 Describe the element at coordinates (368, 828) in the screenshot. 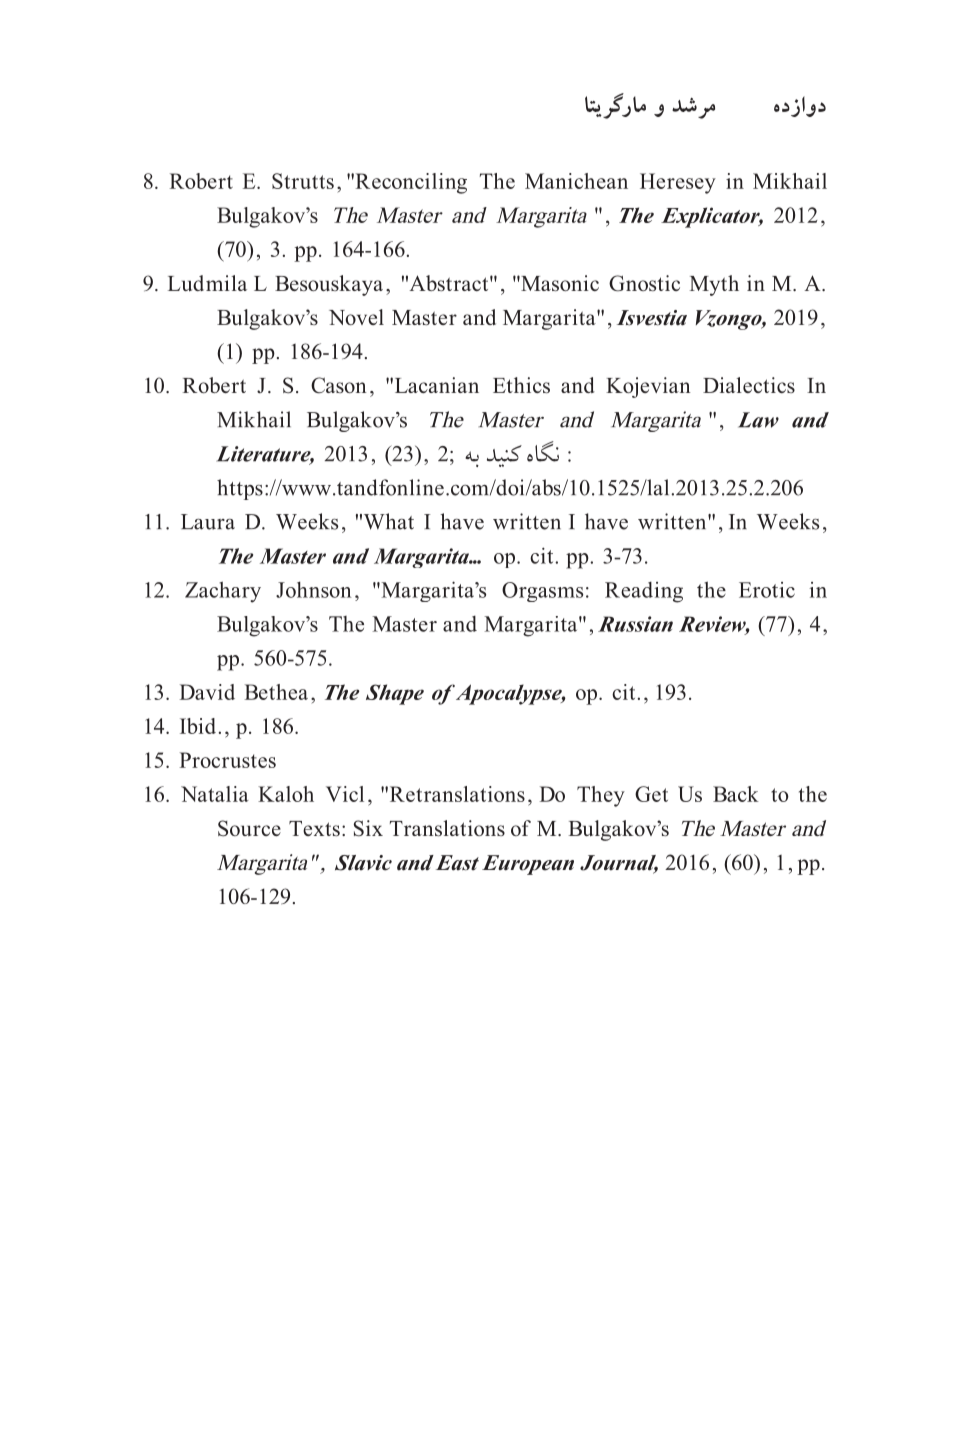

I see `Six` at that location.
